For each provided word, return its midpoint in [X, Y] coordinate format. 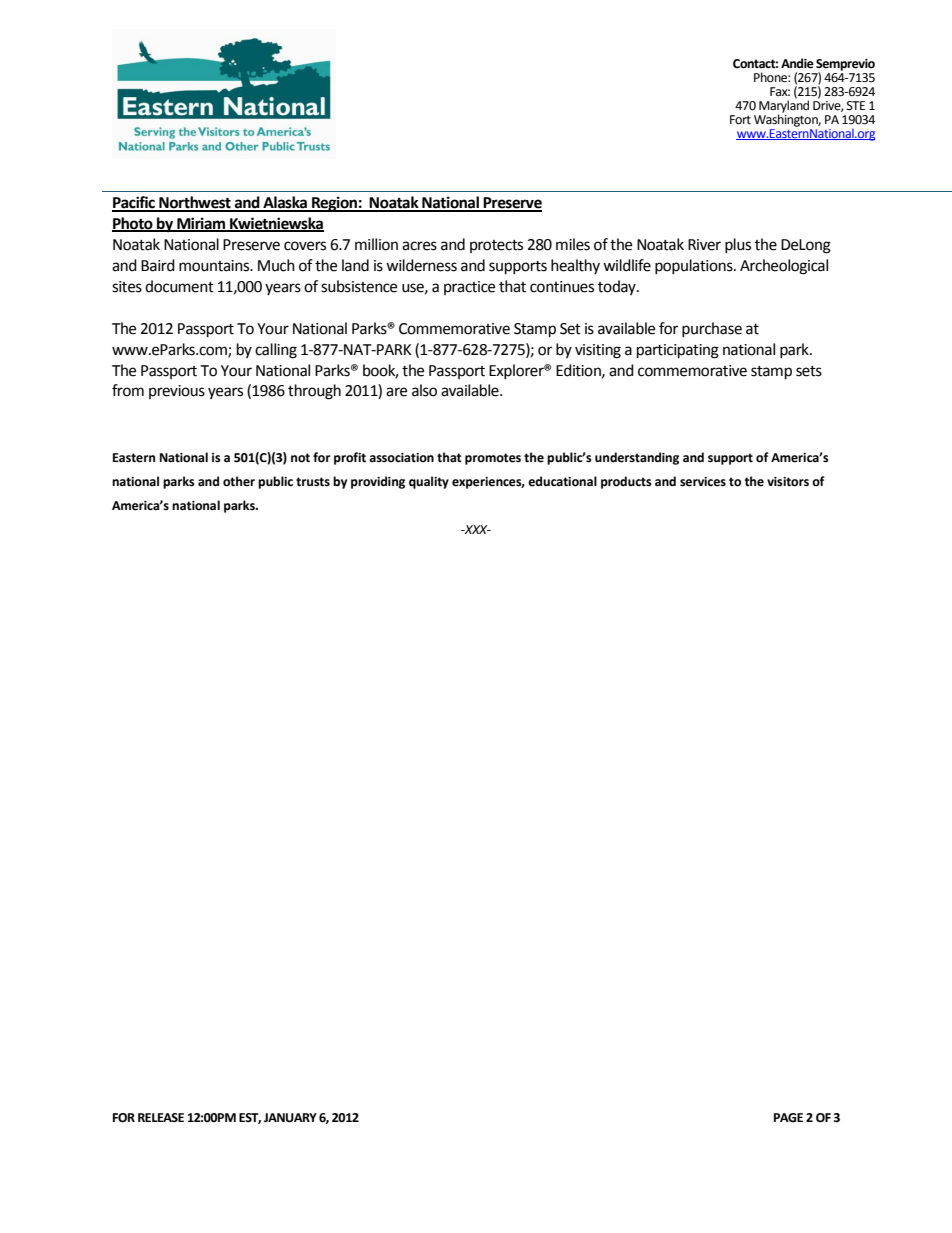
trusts [313, 482]
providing [378, 482]
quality [429, 482]
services [703, 482]
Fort [740, 120]
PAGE [788, 1118]
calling [276, 351]
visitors [788, 482]
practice [469, 288]
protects [496, 246]
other [239, 481]
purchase [712, 329]
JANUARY [290, 1118]
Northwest [195, 203]
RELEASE [161, 1118]
